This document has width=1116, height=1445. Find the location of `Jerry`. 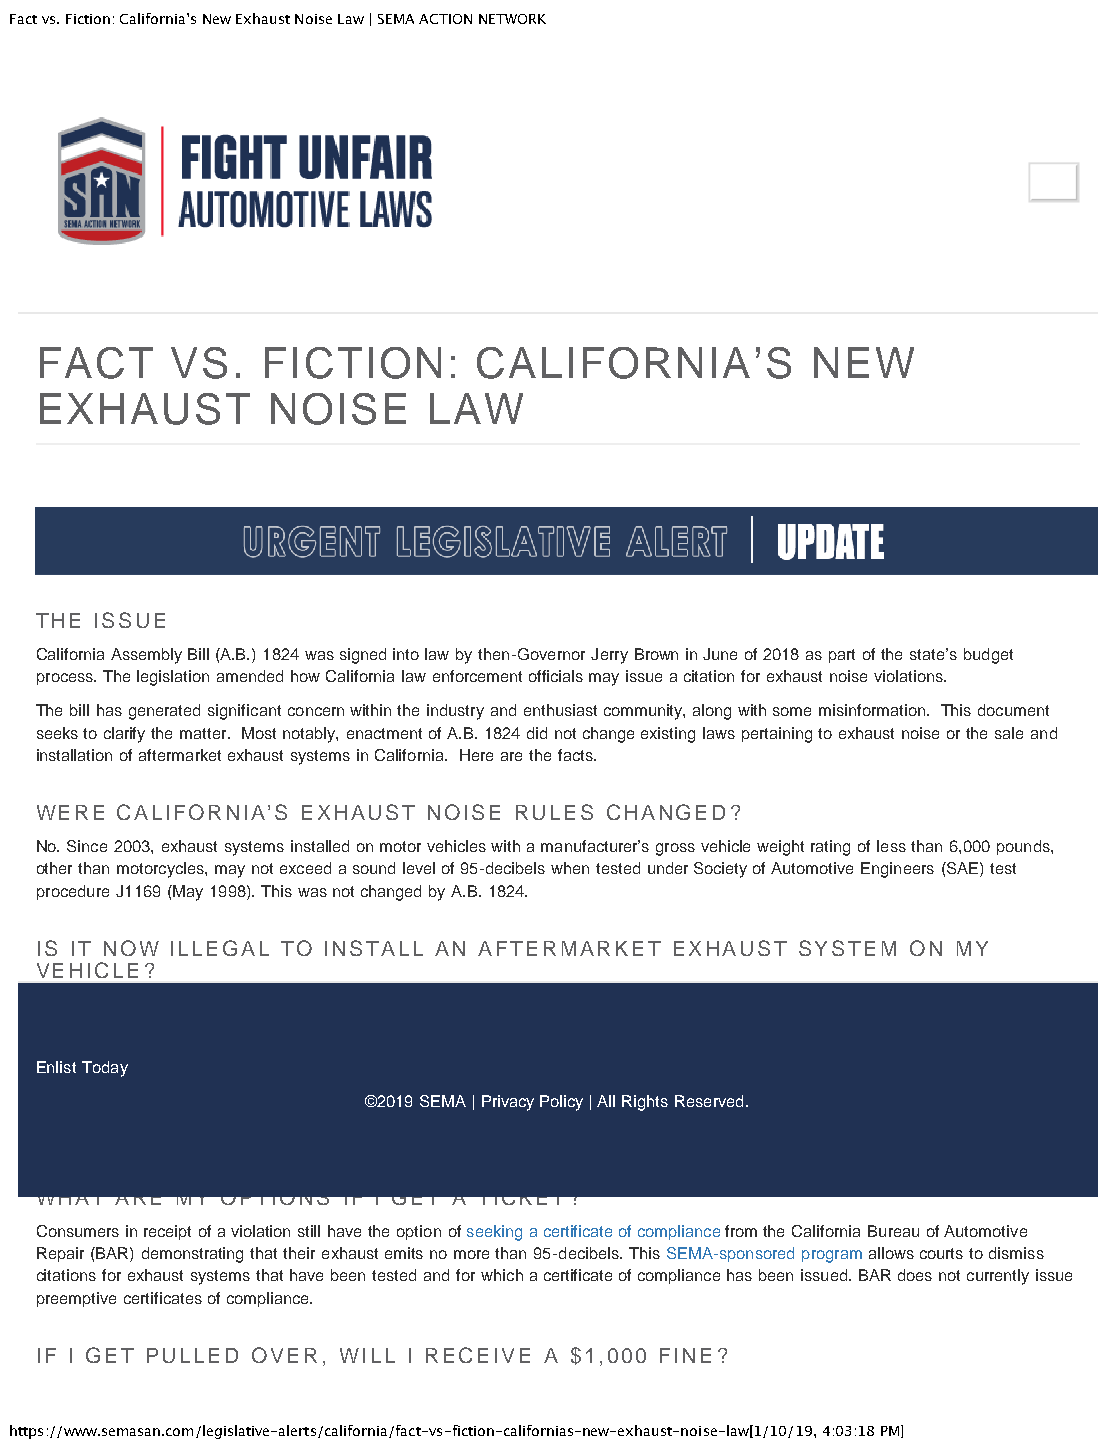

Jerry is located at coordinates (609, 656).
